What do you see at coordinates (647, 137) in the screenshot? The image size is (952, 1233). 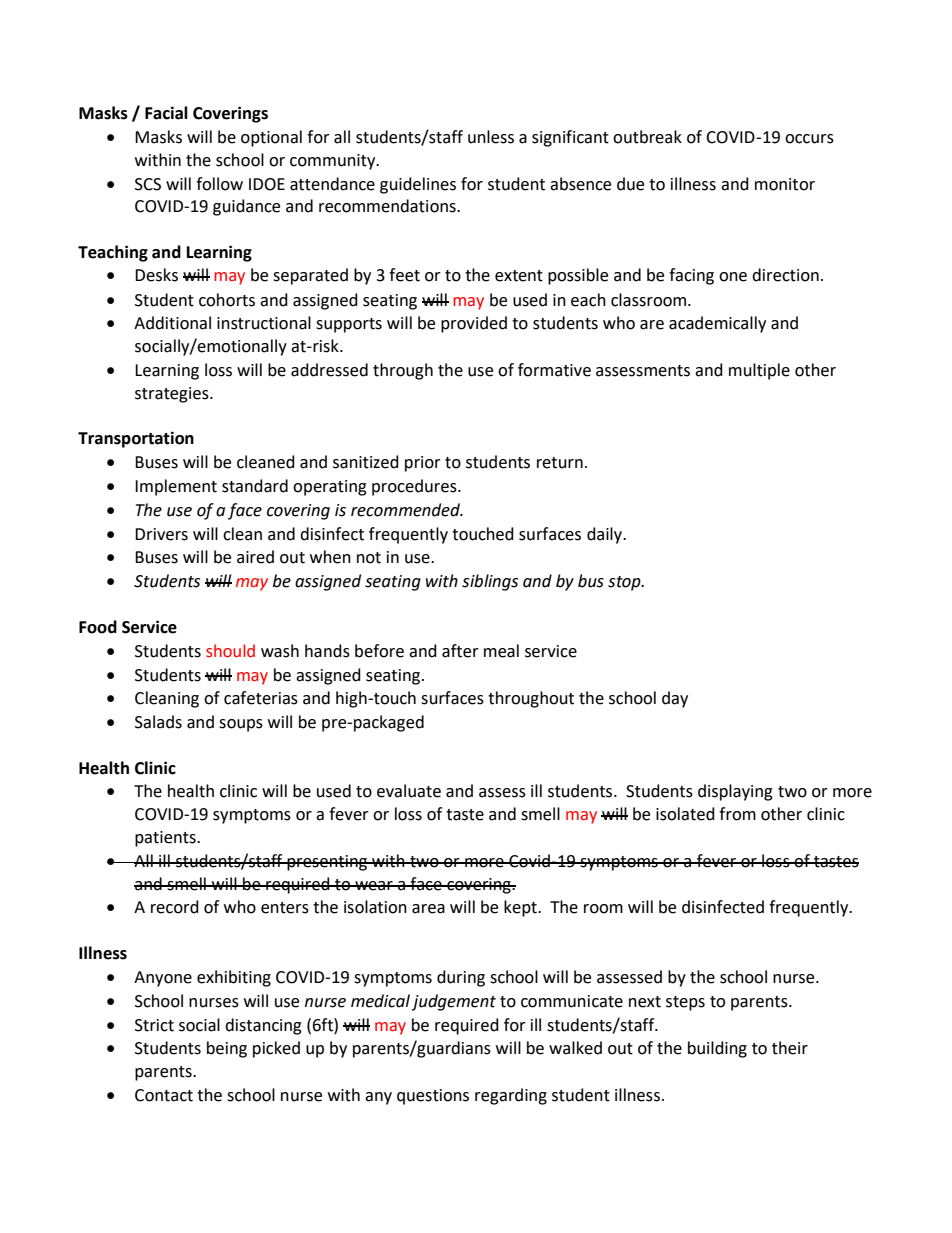 I see `outbreak` at bounding box center [647, 137].
